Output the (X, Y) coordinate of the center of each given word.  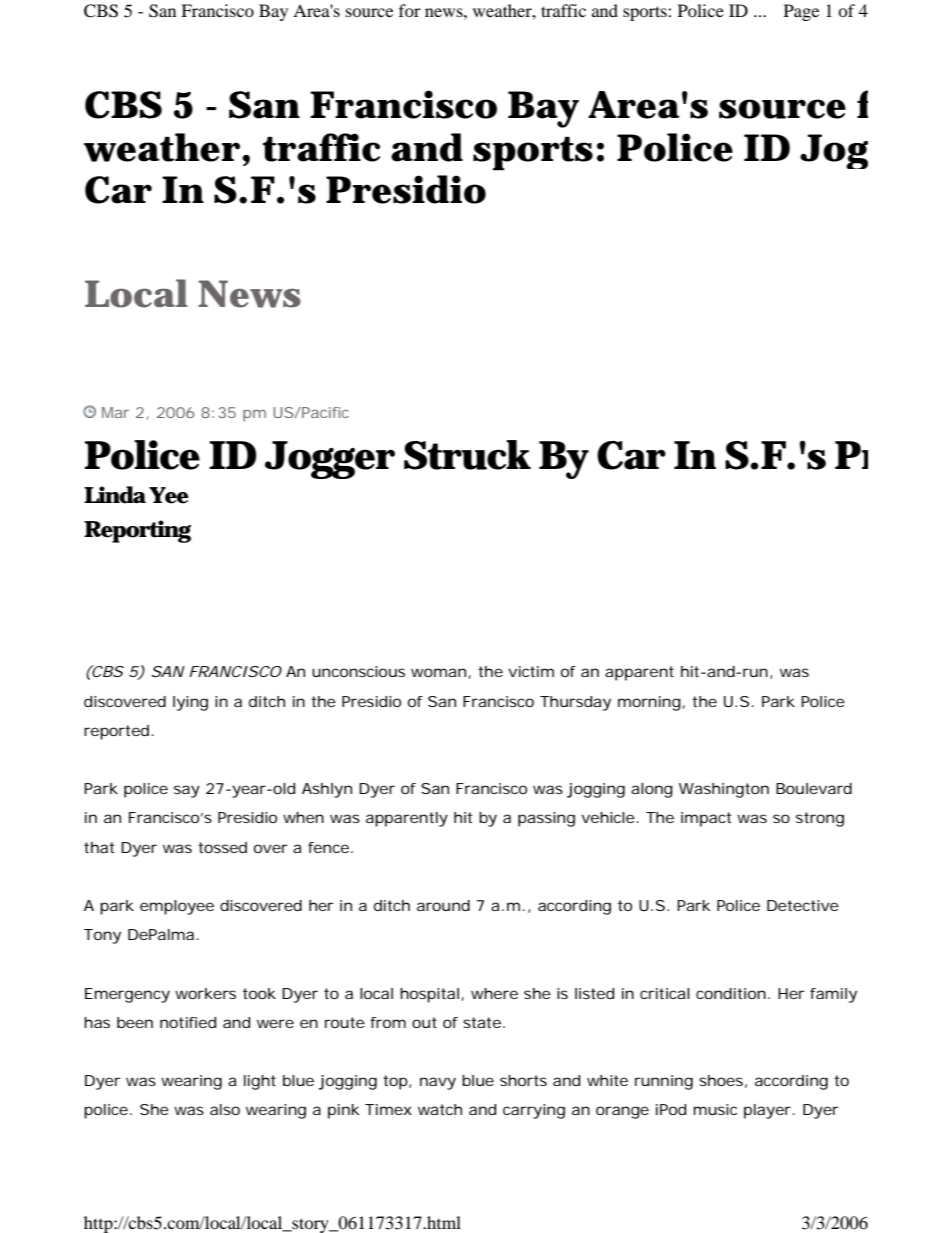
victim (531, 671)
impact (706, 819)
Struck (467, 455)
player (769, 1111)
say (187, 791)
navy (438, 1083)
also (225, 1109)
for (410, 10)
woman (438, 672)
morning (650, 703)
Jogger (330, 460)
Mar (115, 412)
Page (801, 12)
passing (546, 819)
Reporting (137, 531)
